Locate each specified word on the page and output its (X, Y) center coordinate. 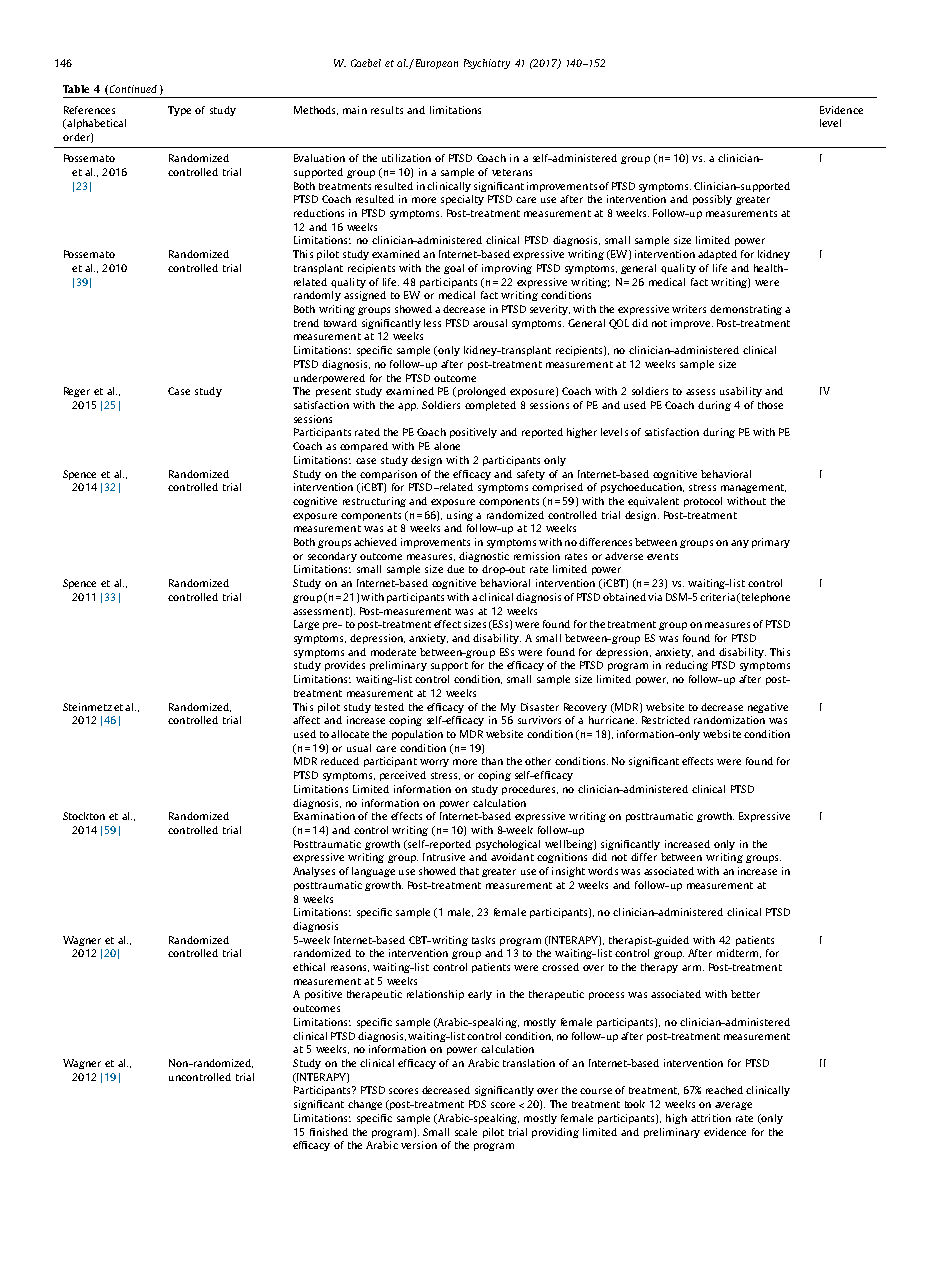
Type (179, 111)
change (365, 1105)
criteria (717, 597)
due (455, 569)
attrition (711, 1118)
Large (306, 625)
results (387, 110)
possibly (712, 200)
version (419, 1145)
